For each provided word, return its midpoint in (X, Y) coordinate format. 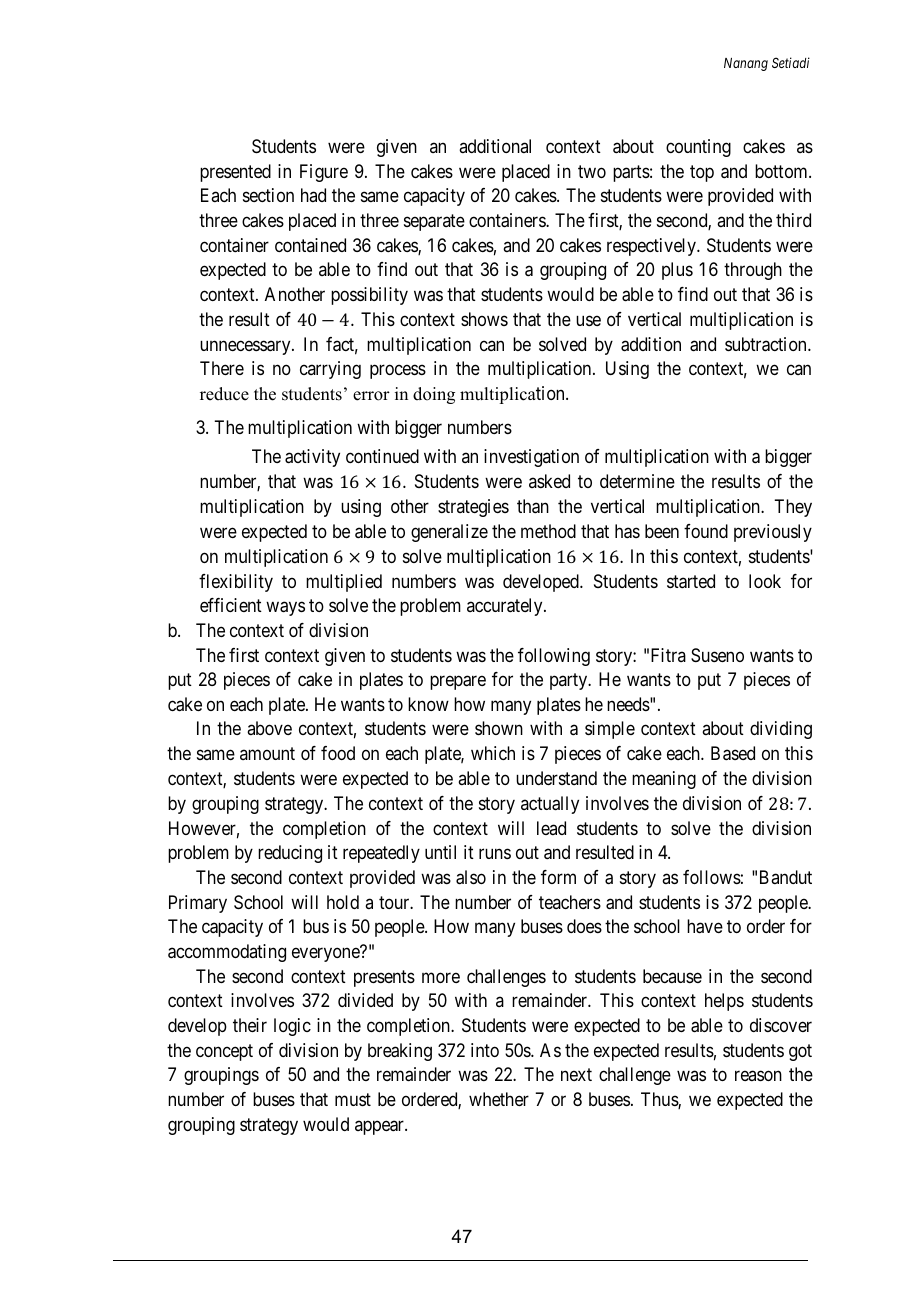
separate (434, 222)
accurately (506, 607)
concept (224, 1052)
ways (285, 609)
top (702, 173)
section (268, 195)
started (691, 581)
